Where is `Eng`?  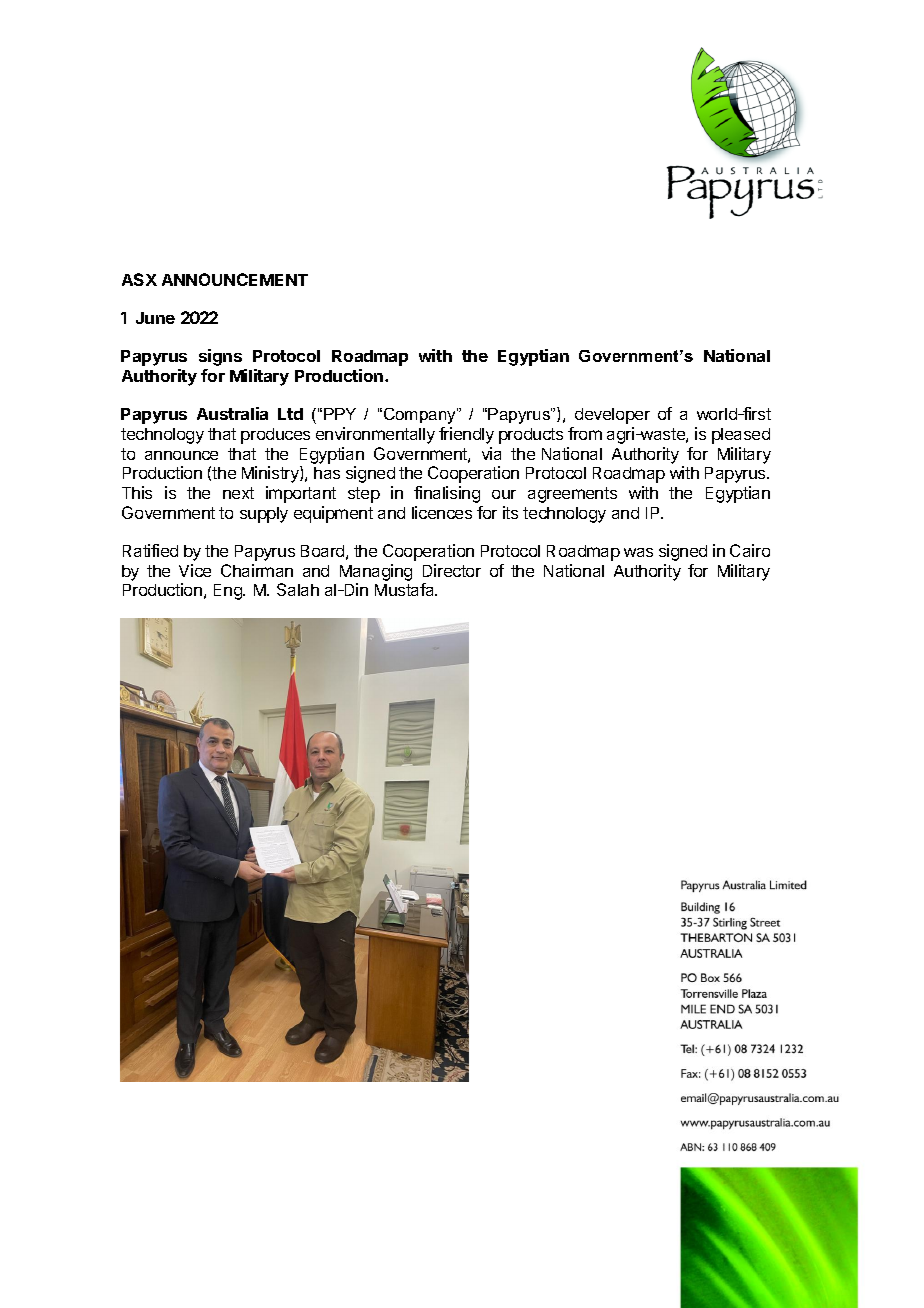
Eng is located at coordinates (229, 592).
